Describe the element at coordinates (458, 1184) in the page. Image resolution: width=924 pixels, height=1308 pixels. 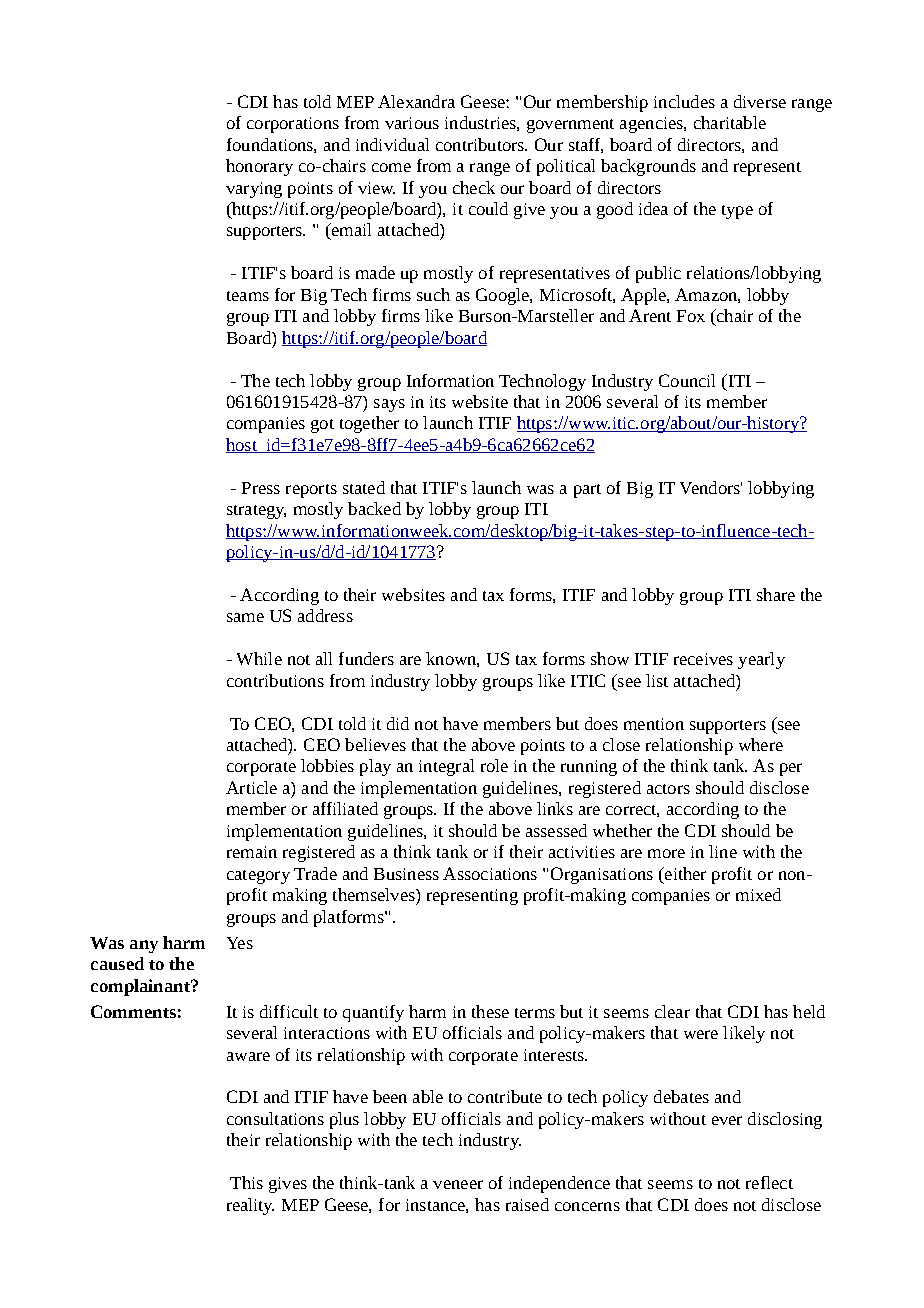
I see `veneer` at that location.
